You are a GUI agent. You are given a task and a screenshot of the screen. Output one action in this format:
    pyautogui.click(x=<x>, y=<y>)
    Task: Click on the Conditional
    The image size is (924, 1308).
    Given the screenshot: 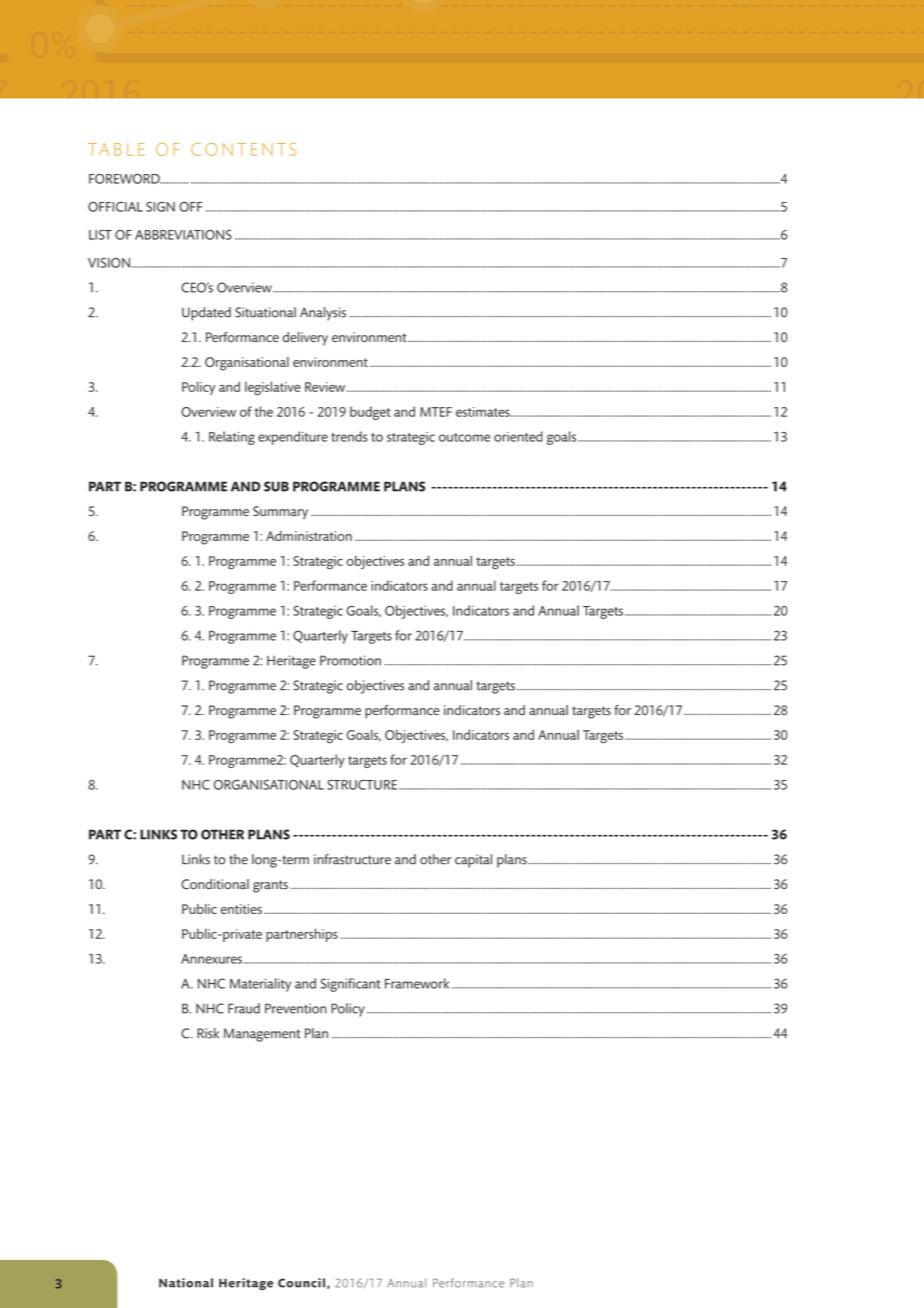 What is the action you would take?
    pyautogui.click(x=215, y=884)
